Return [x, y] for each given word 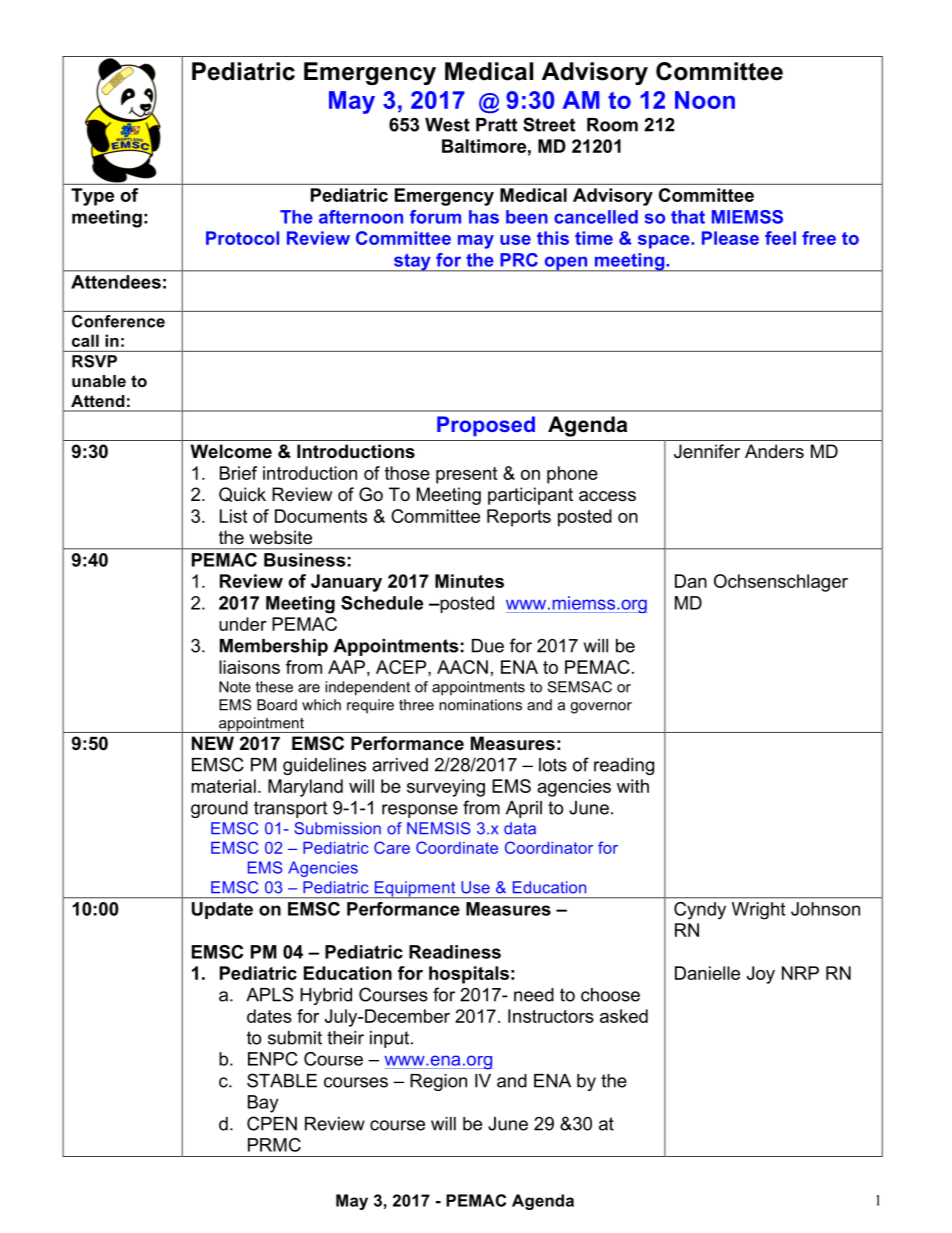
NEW [213, 743]
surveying [446, 788]
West [447, 125]
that [688, 217]
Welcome [231, 451]
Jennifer [707, 451]
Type [92, 197]
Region [438, 1082]
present [466, 475]
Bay [263, 1104]
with [633, 786]
